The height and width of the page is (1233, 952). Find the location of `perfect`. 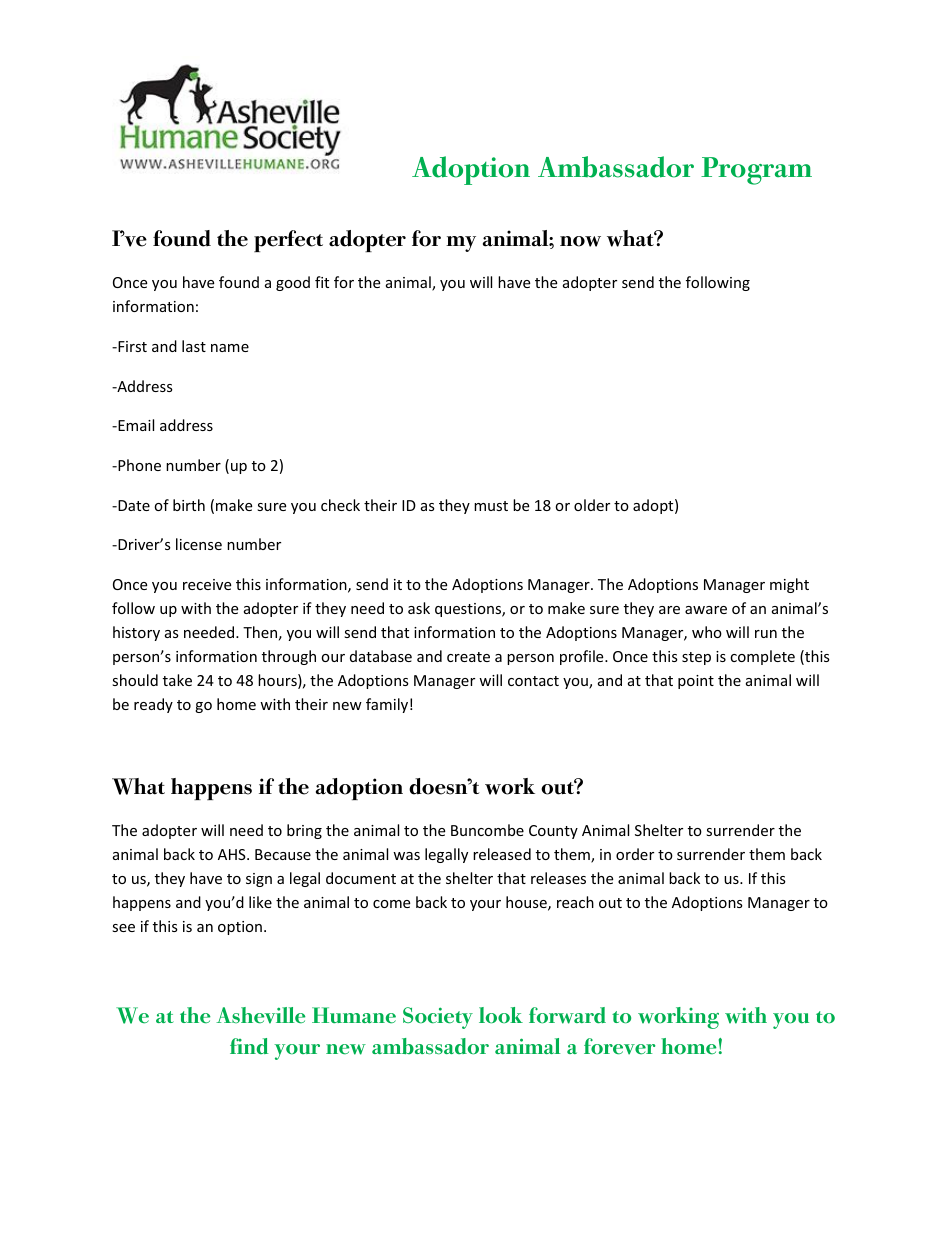

perfect is located at coordinates (288, 241).
